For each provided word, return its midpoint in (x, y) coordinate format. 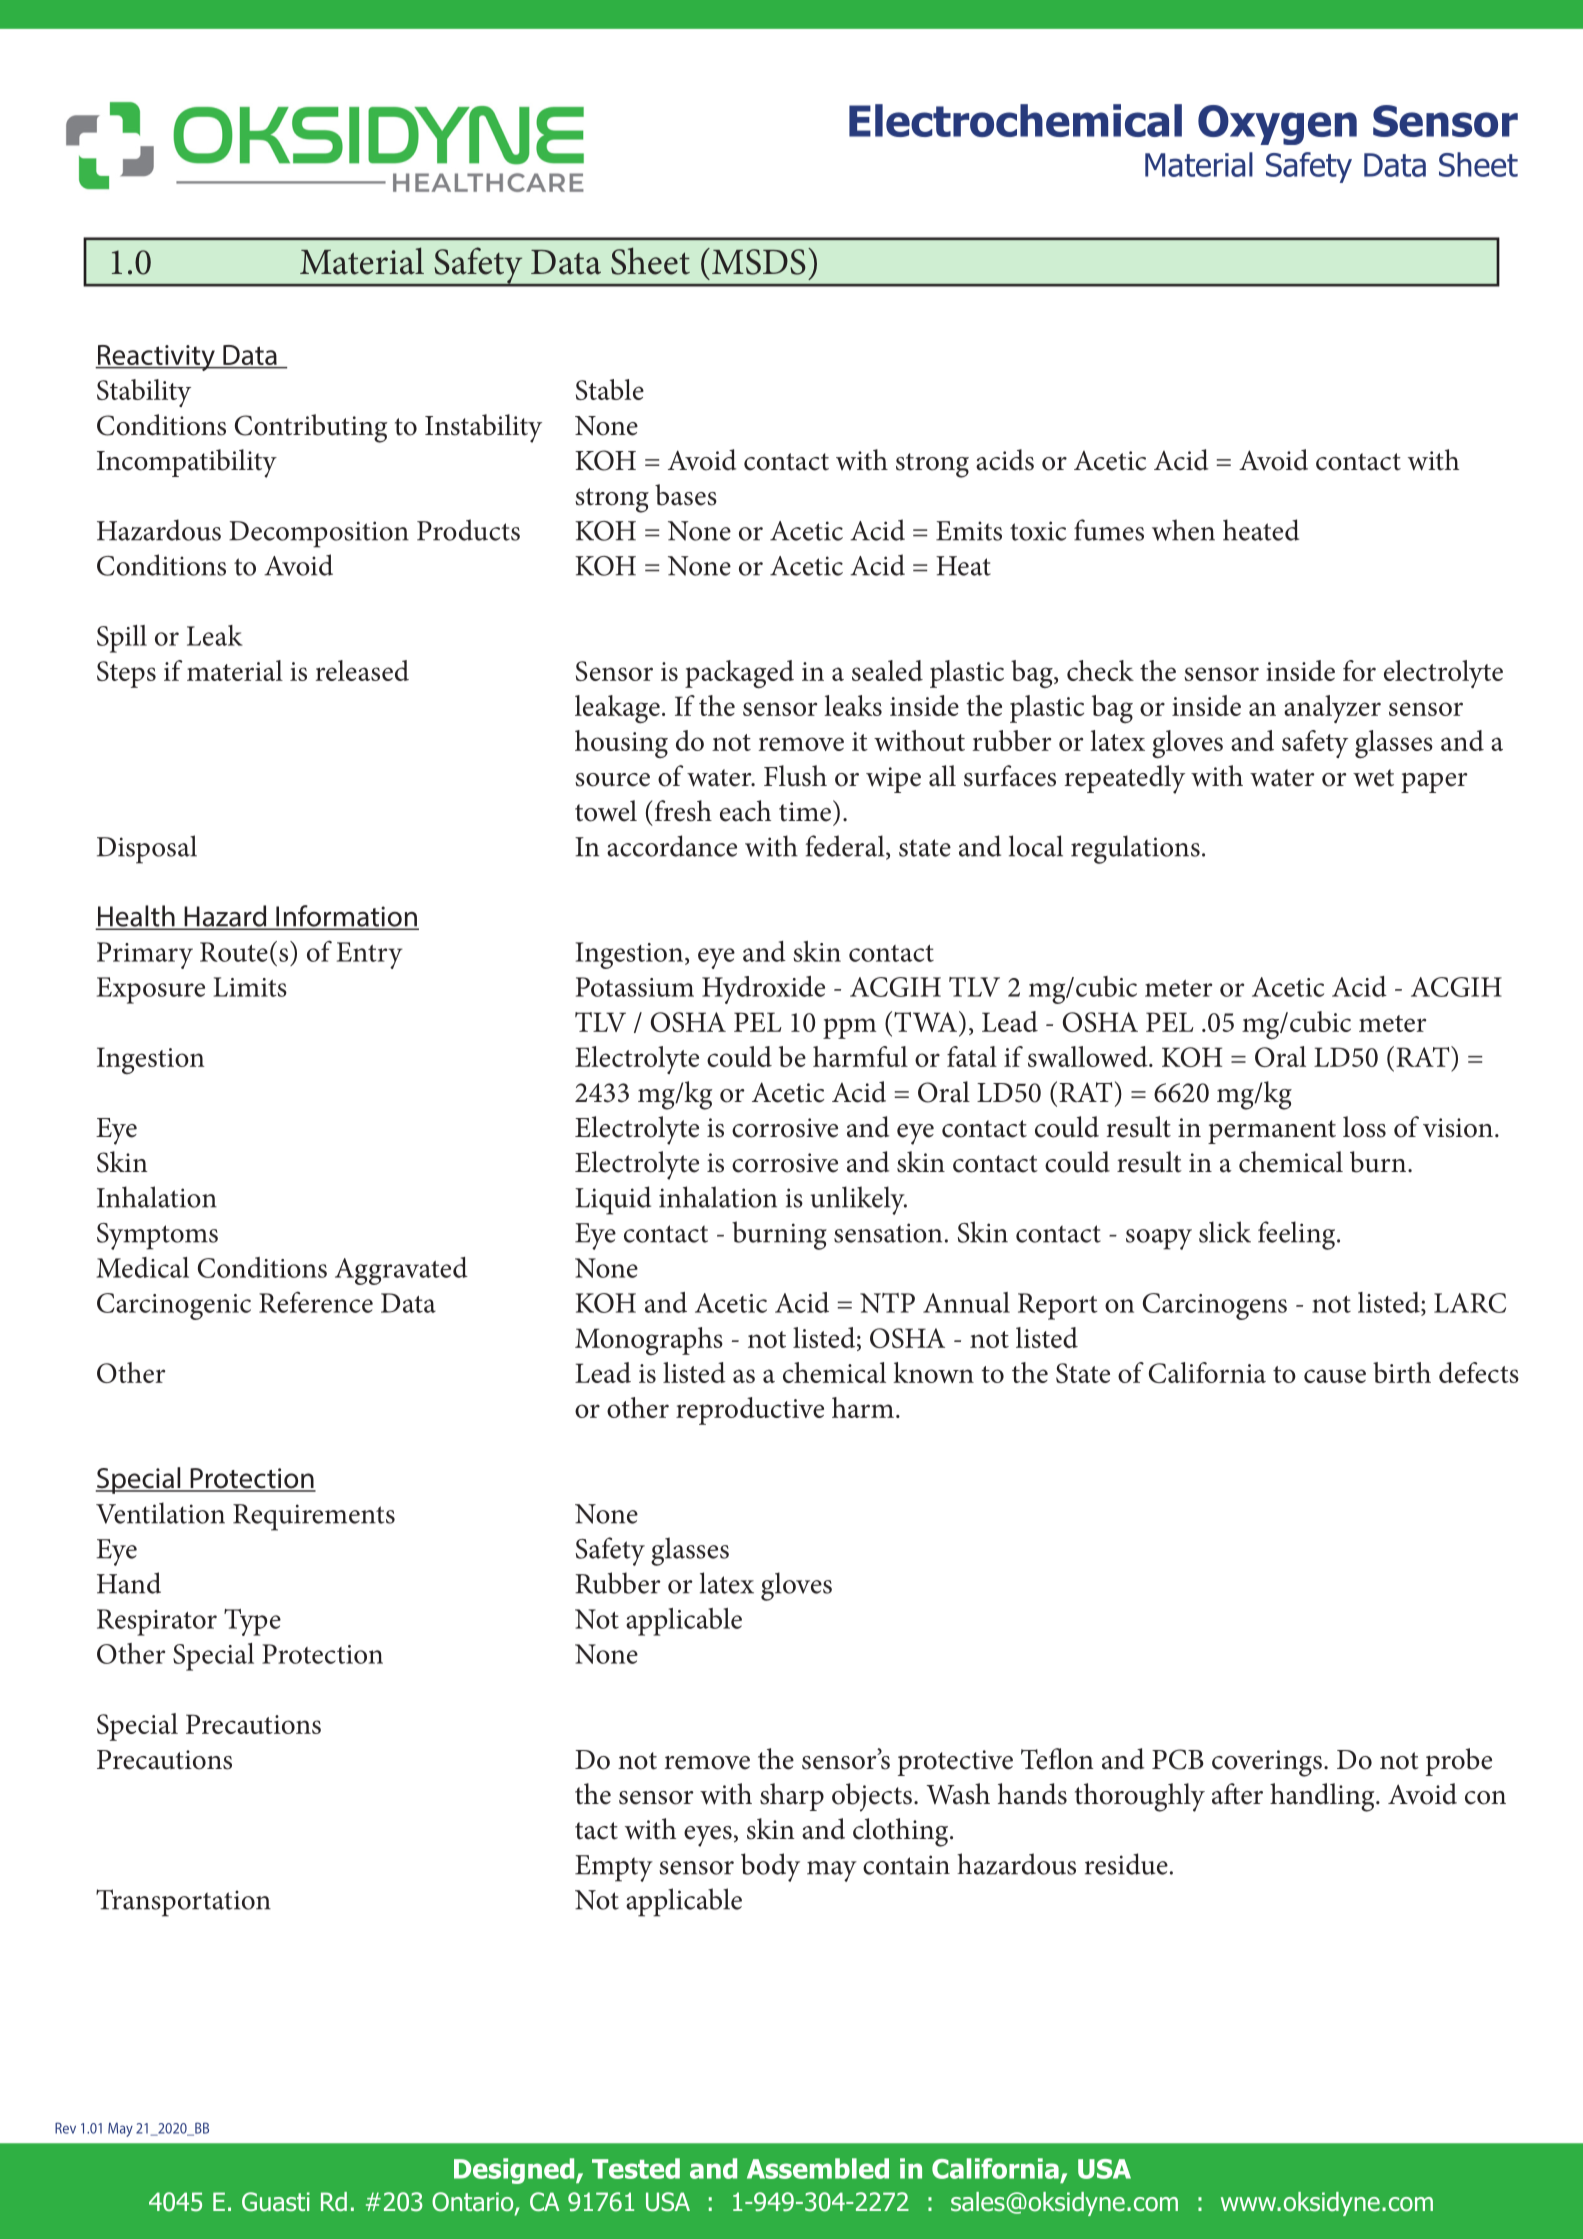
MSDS (759, 262)
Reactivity (156, 358)
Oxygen (1277, 125)
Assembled (818, 2168)
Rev (65, 2128)
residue (1126, 1864)
